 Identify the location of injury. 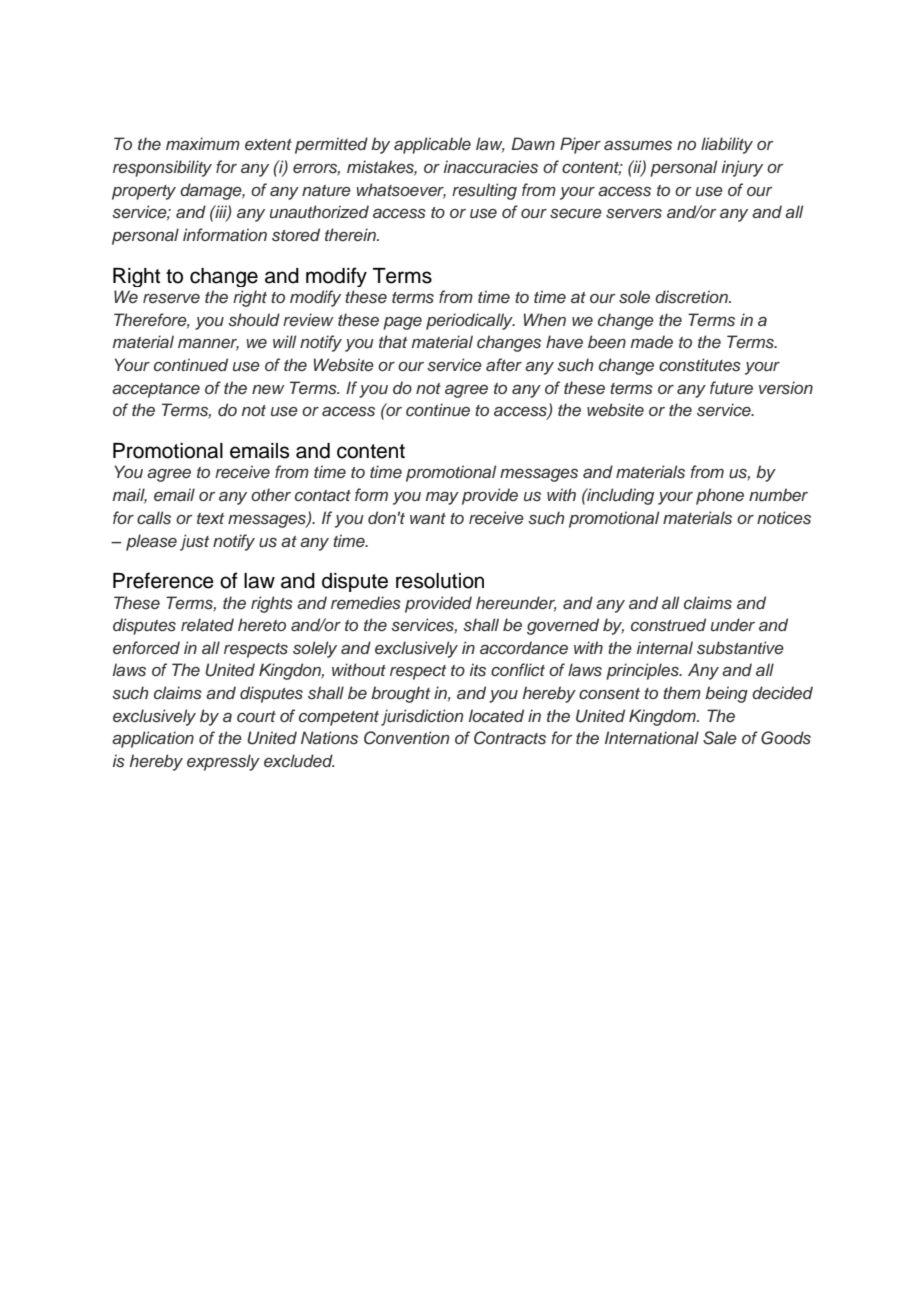
(742, 168).
